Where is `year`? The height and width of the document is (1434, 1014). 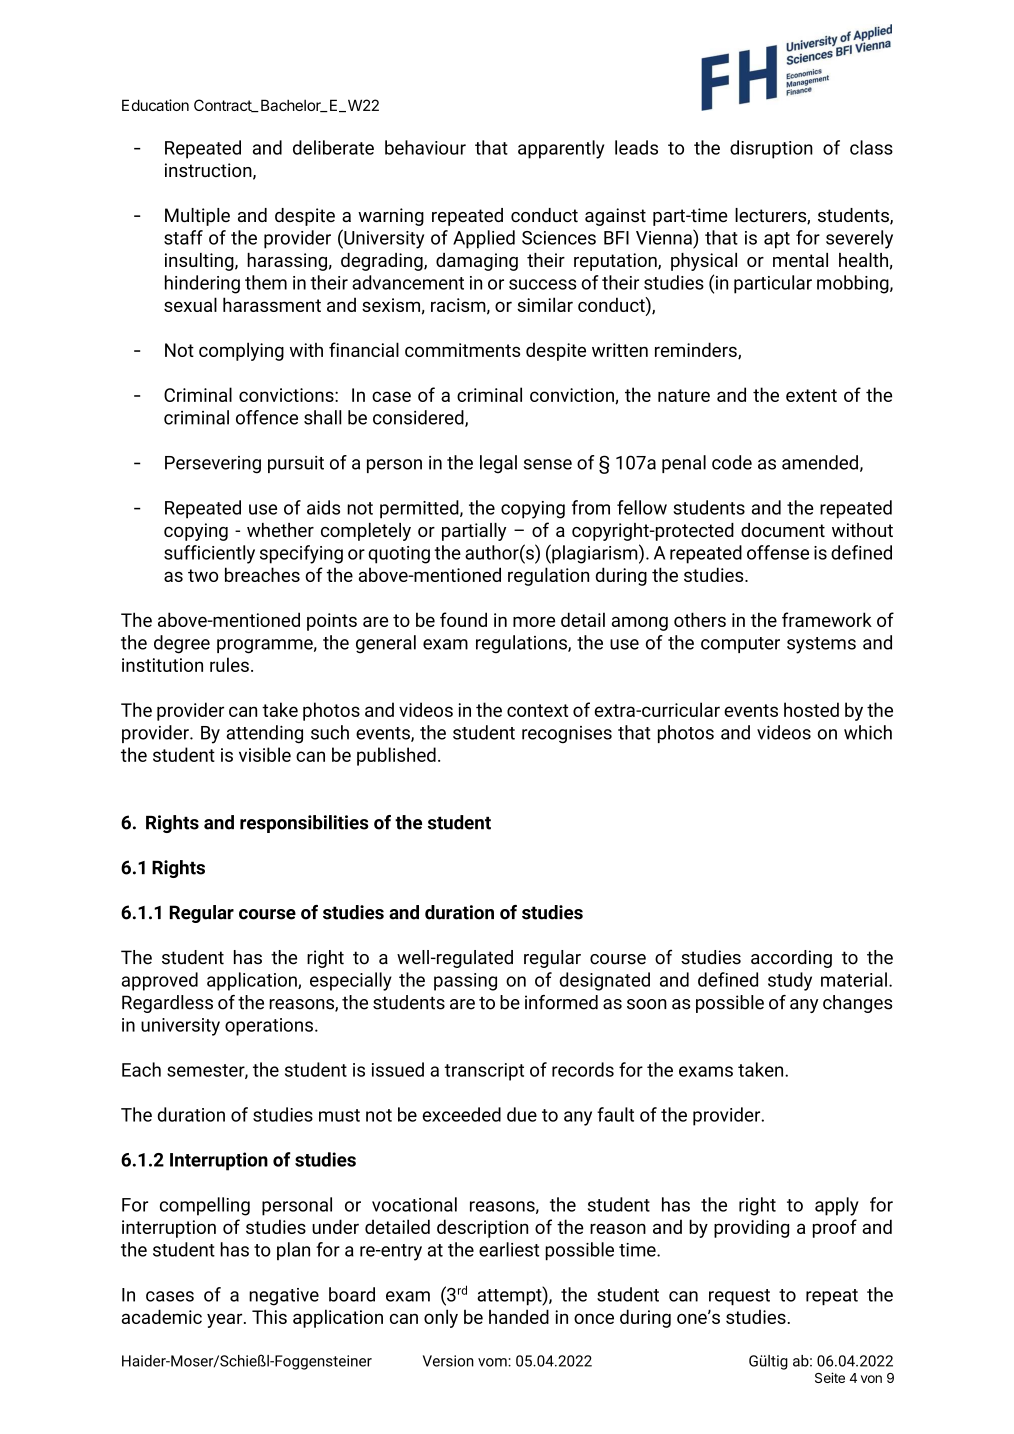 year is located at coordinates (226, 1320).
